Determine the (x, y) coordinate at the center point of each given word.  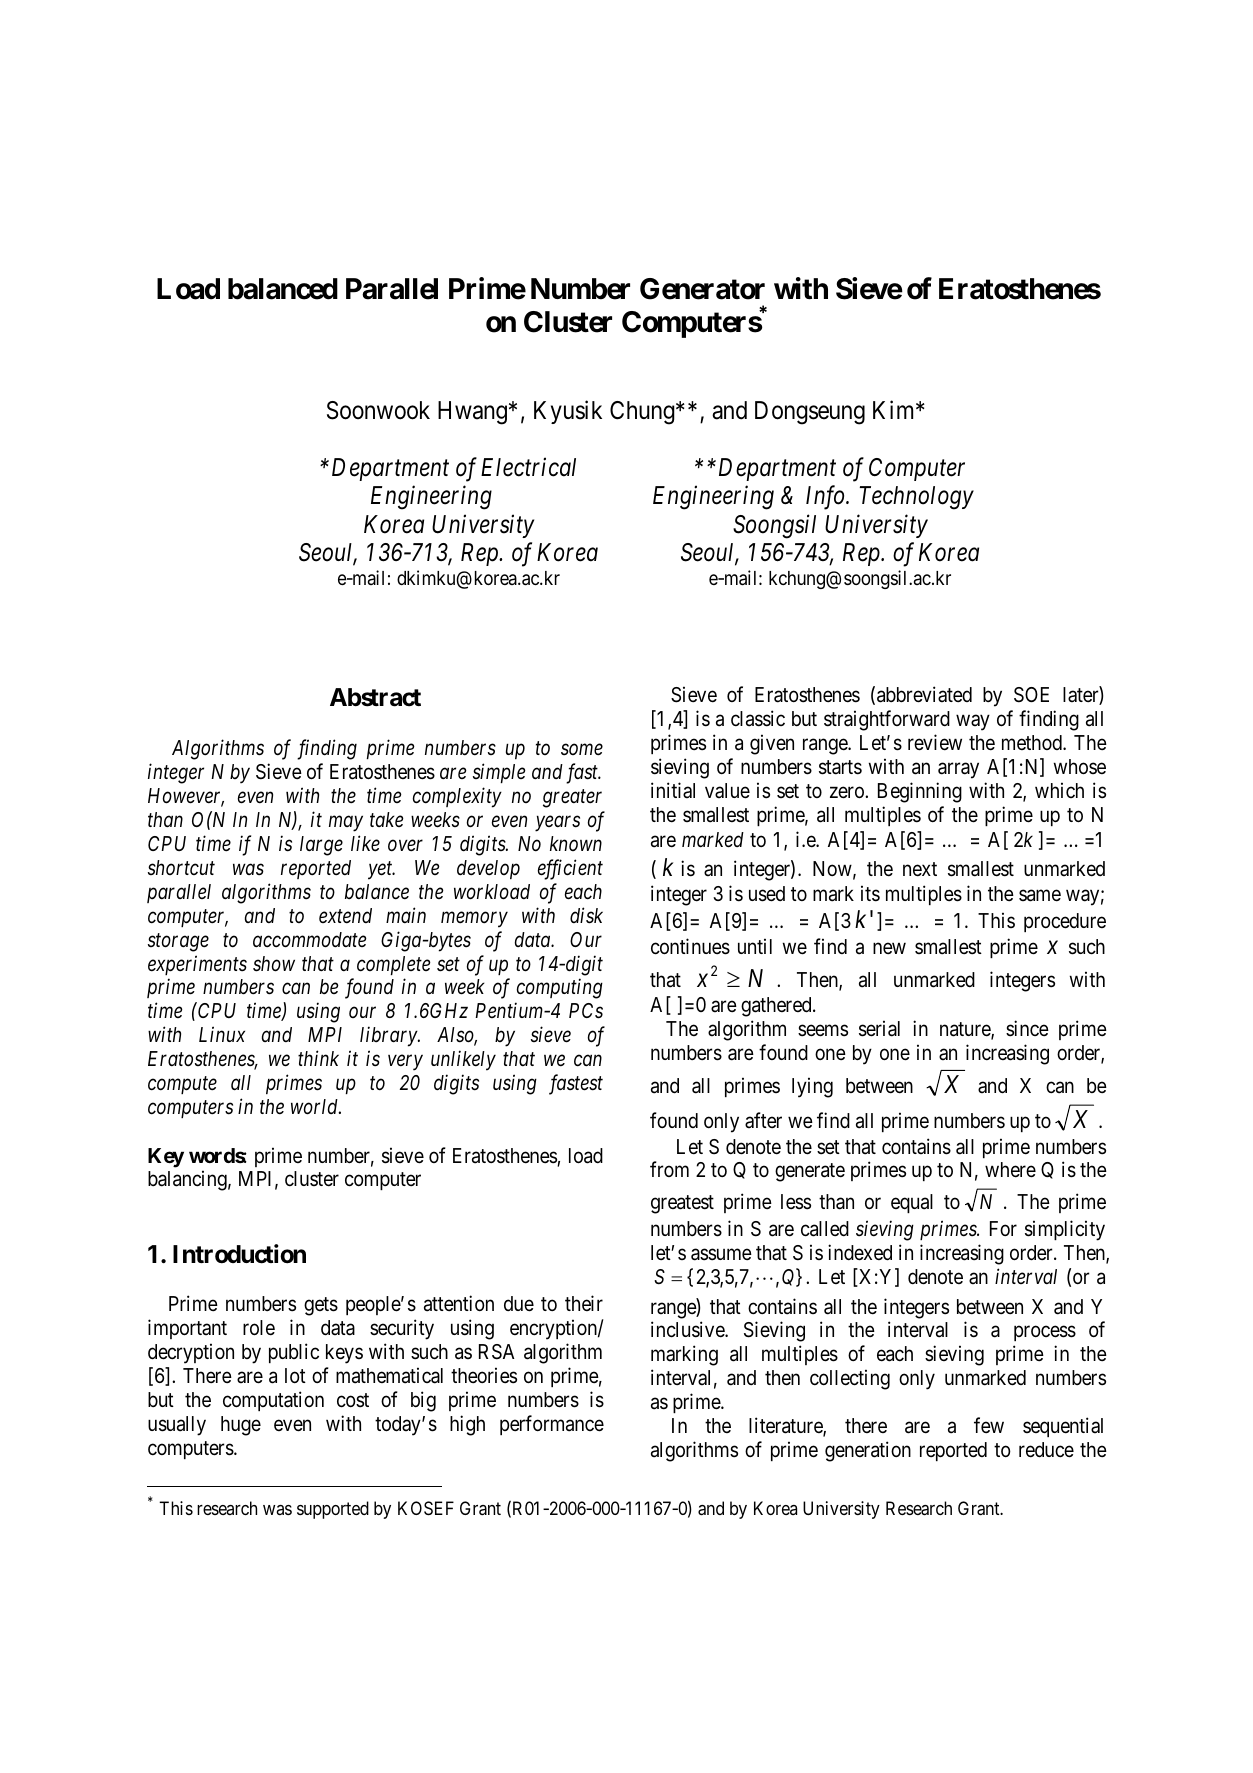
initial (673, 790)
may (346, 824)
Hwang (472, 413)
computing (560, 989)
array (958, 771)
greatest (682, 1204)
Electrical (528, 467)
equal (912, 1203)
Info (826, 498)
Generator (702, 289)
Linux (222, 1034)
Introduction (239, 1254)
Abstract (375, 697)
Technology (917, 498)
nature (966, 1030)
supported (333, 1510)
